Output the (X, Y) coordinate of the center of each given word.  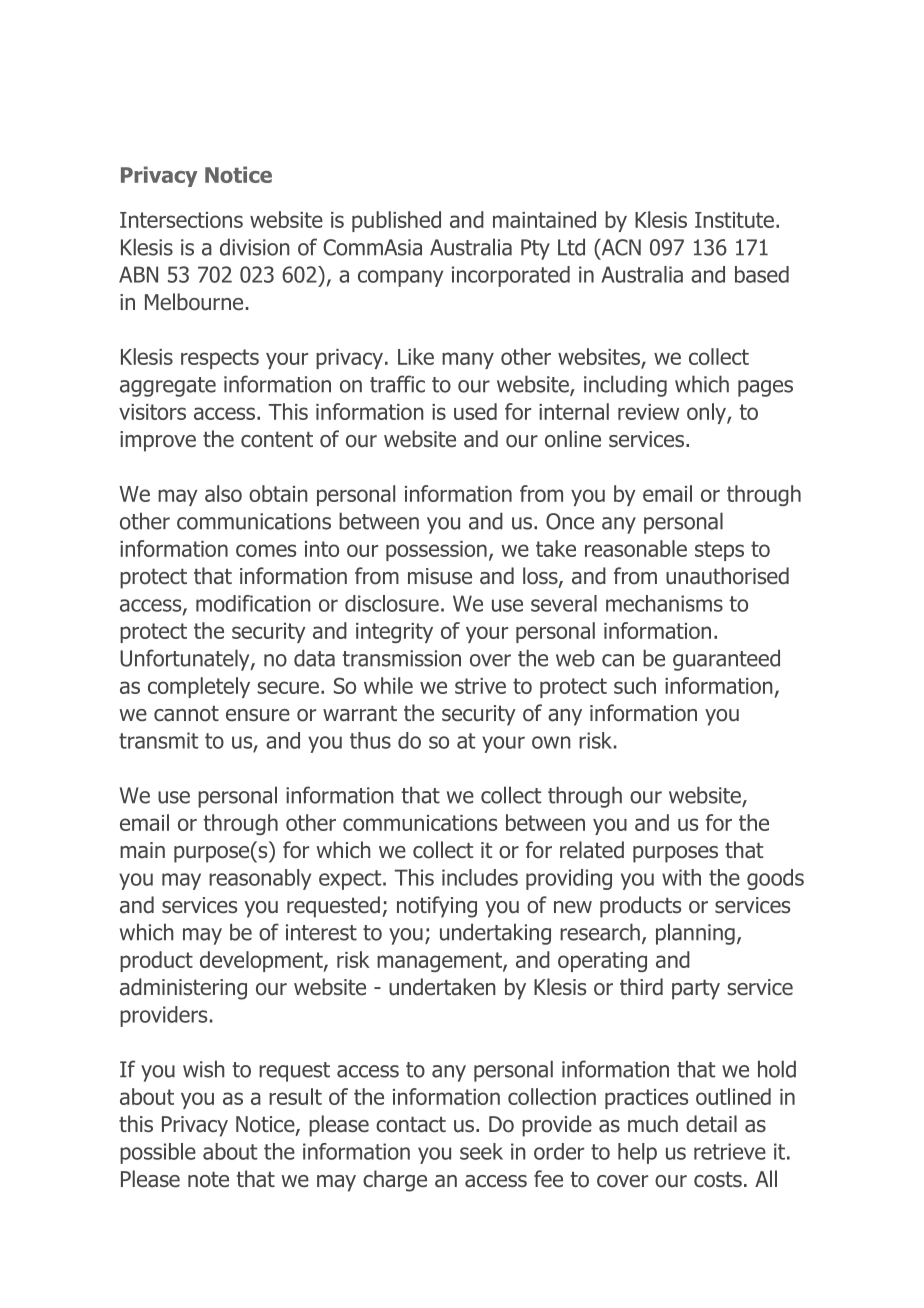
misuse (440, 576)
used (475, 411)
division (255, 247)
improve (158, 441)
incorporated (511, 276)
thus (370, 740)
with (681, 877)
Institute (734, 220)
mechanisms (664, 603)
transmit (158, 740)
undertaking (495, 934)
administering (183, 989)
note (208, 1179)
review (648, 412)
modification (253, 603)
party (696, 989)
